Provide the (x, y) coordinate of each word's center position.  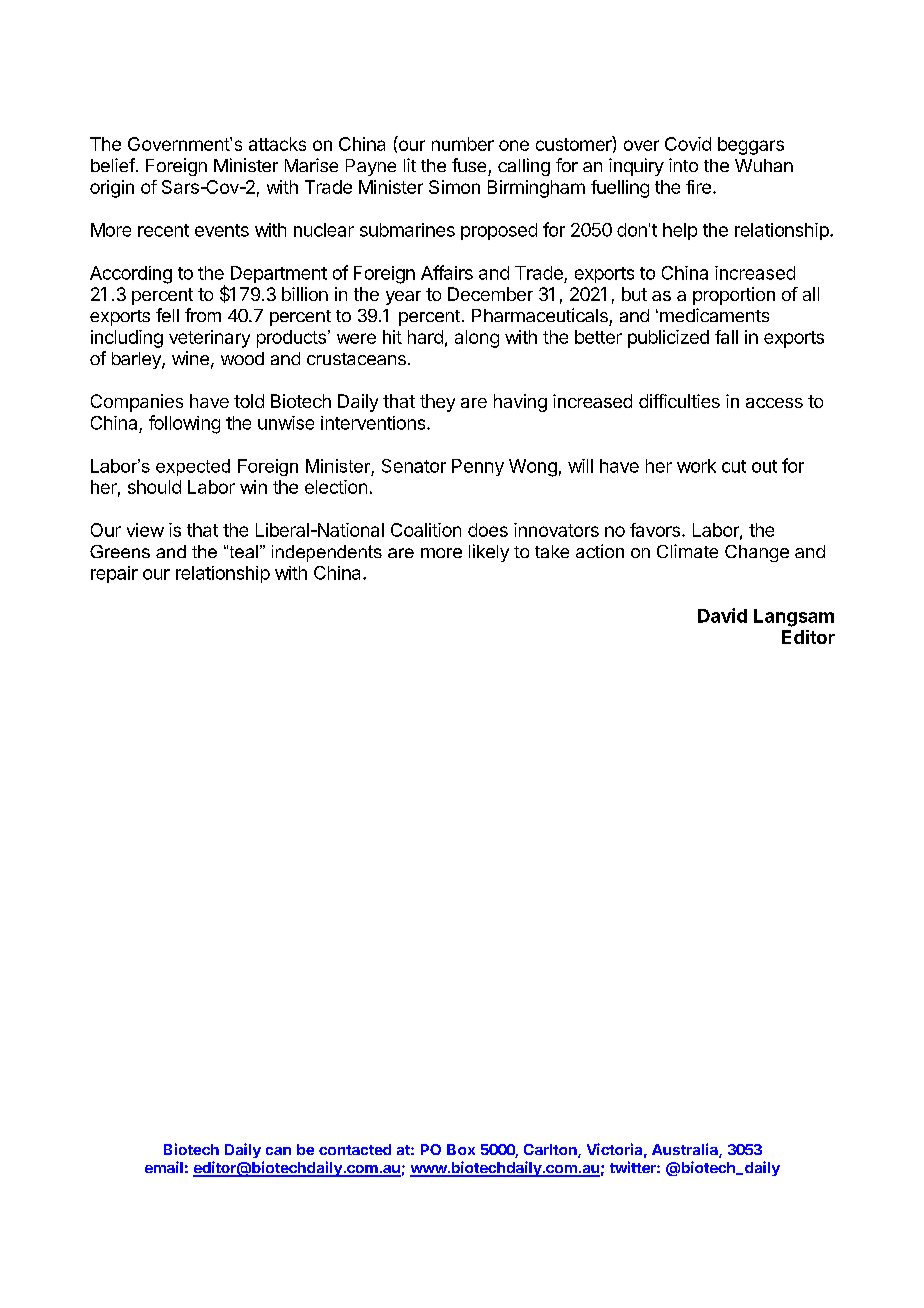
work (696, 466)
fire (698, 187)
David (722, 615)
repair (114, 574)
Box (461, 1149)
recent (163, 230)
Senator (414, 466)
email (164, 1167)
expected (193, 467)
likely (489, 553)
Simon (454, 187)
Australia (686, 1150)
